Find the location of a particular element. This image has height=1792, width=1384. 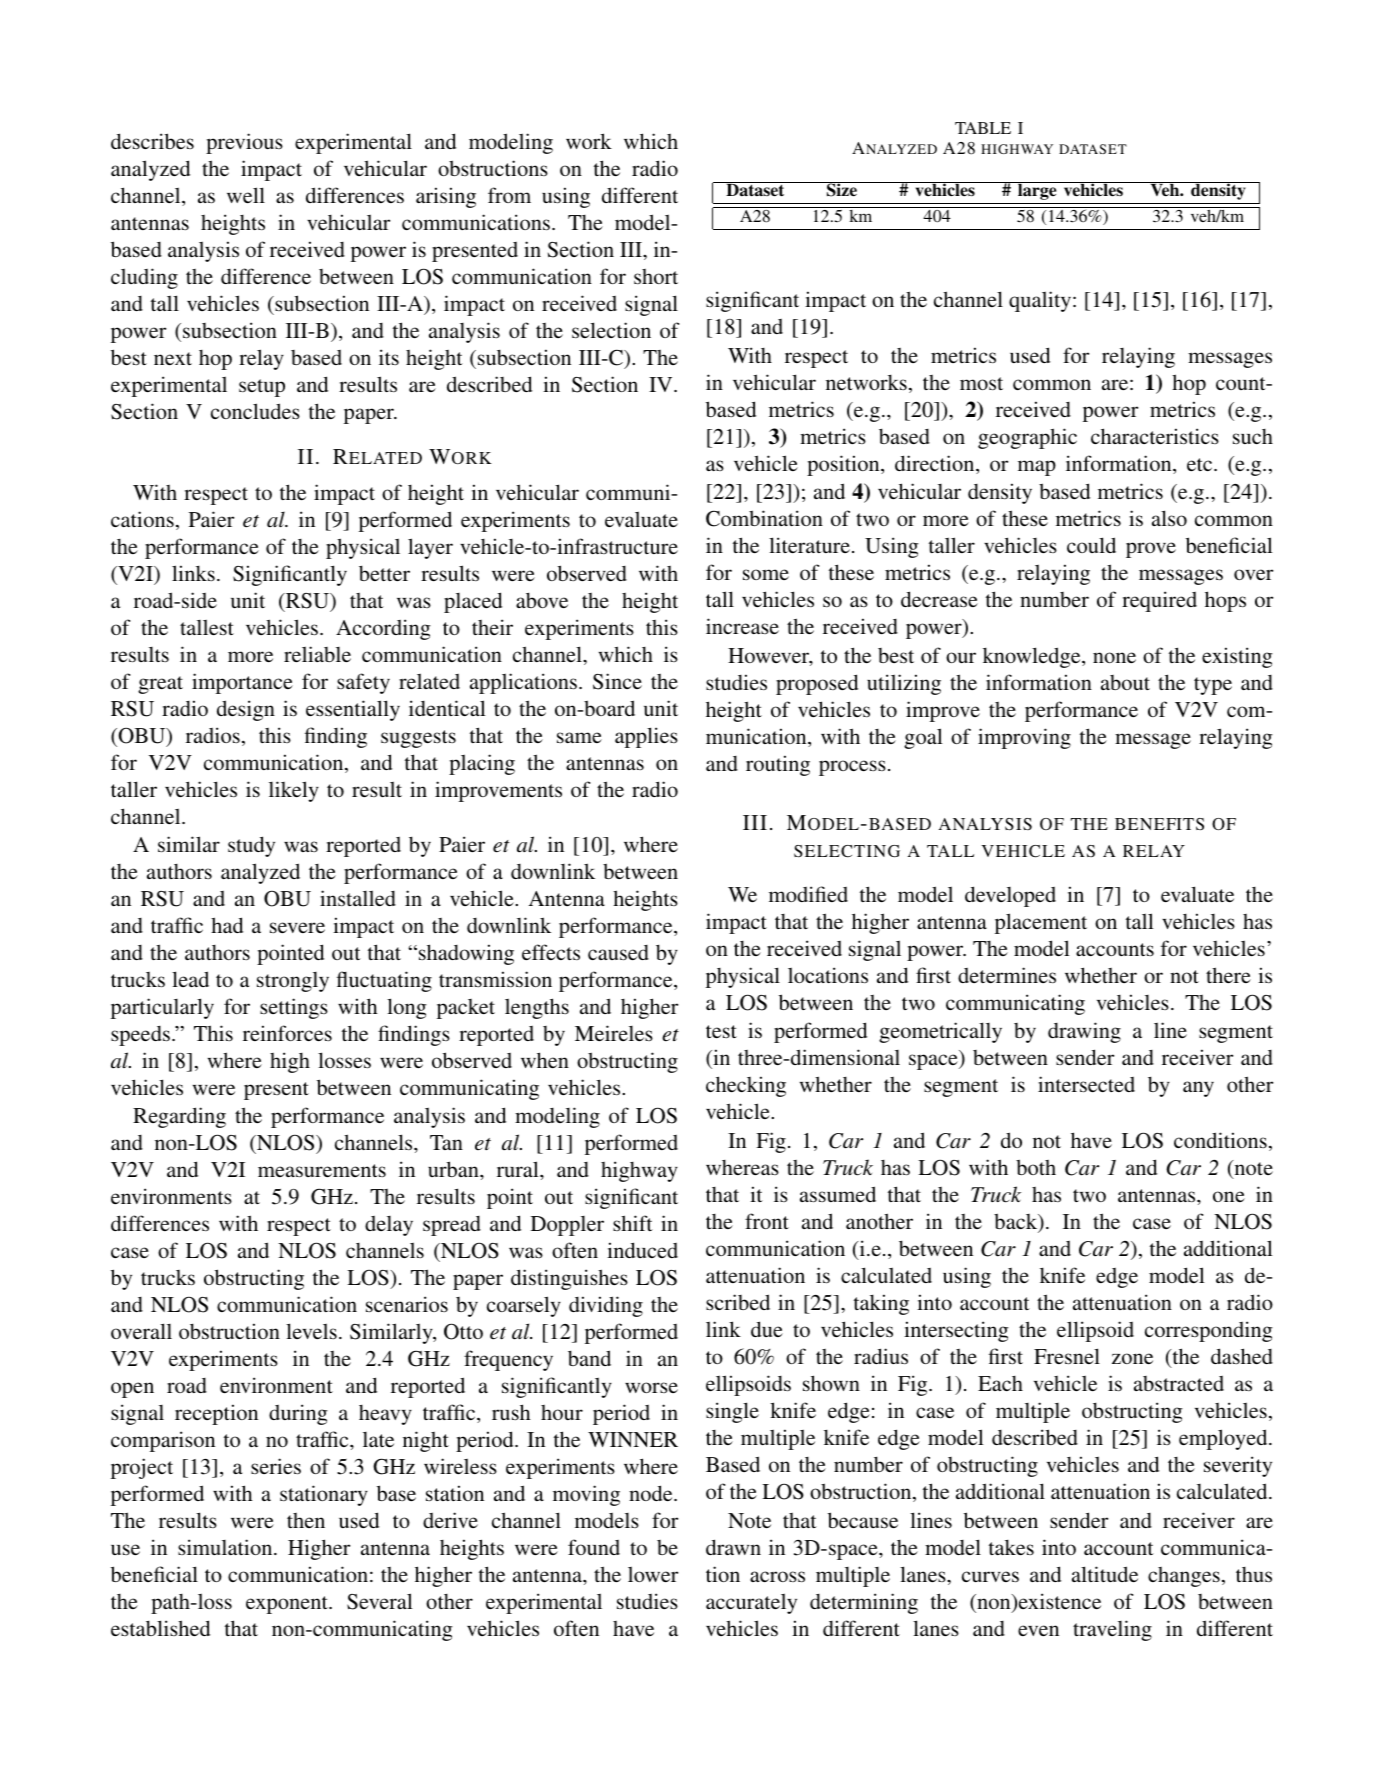

modified is located at coordinates (808, 894).
